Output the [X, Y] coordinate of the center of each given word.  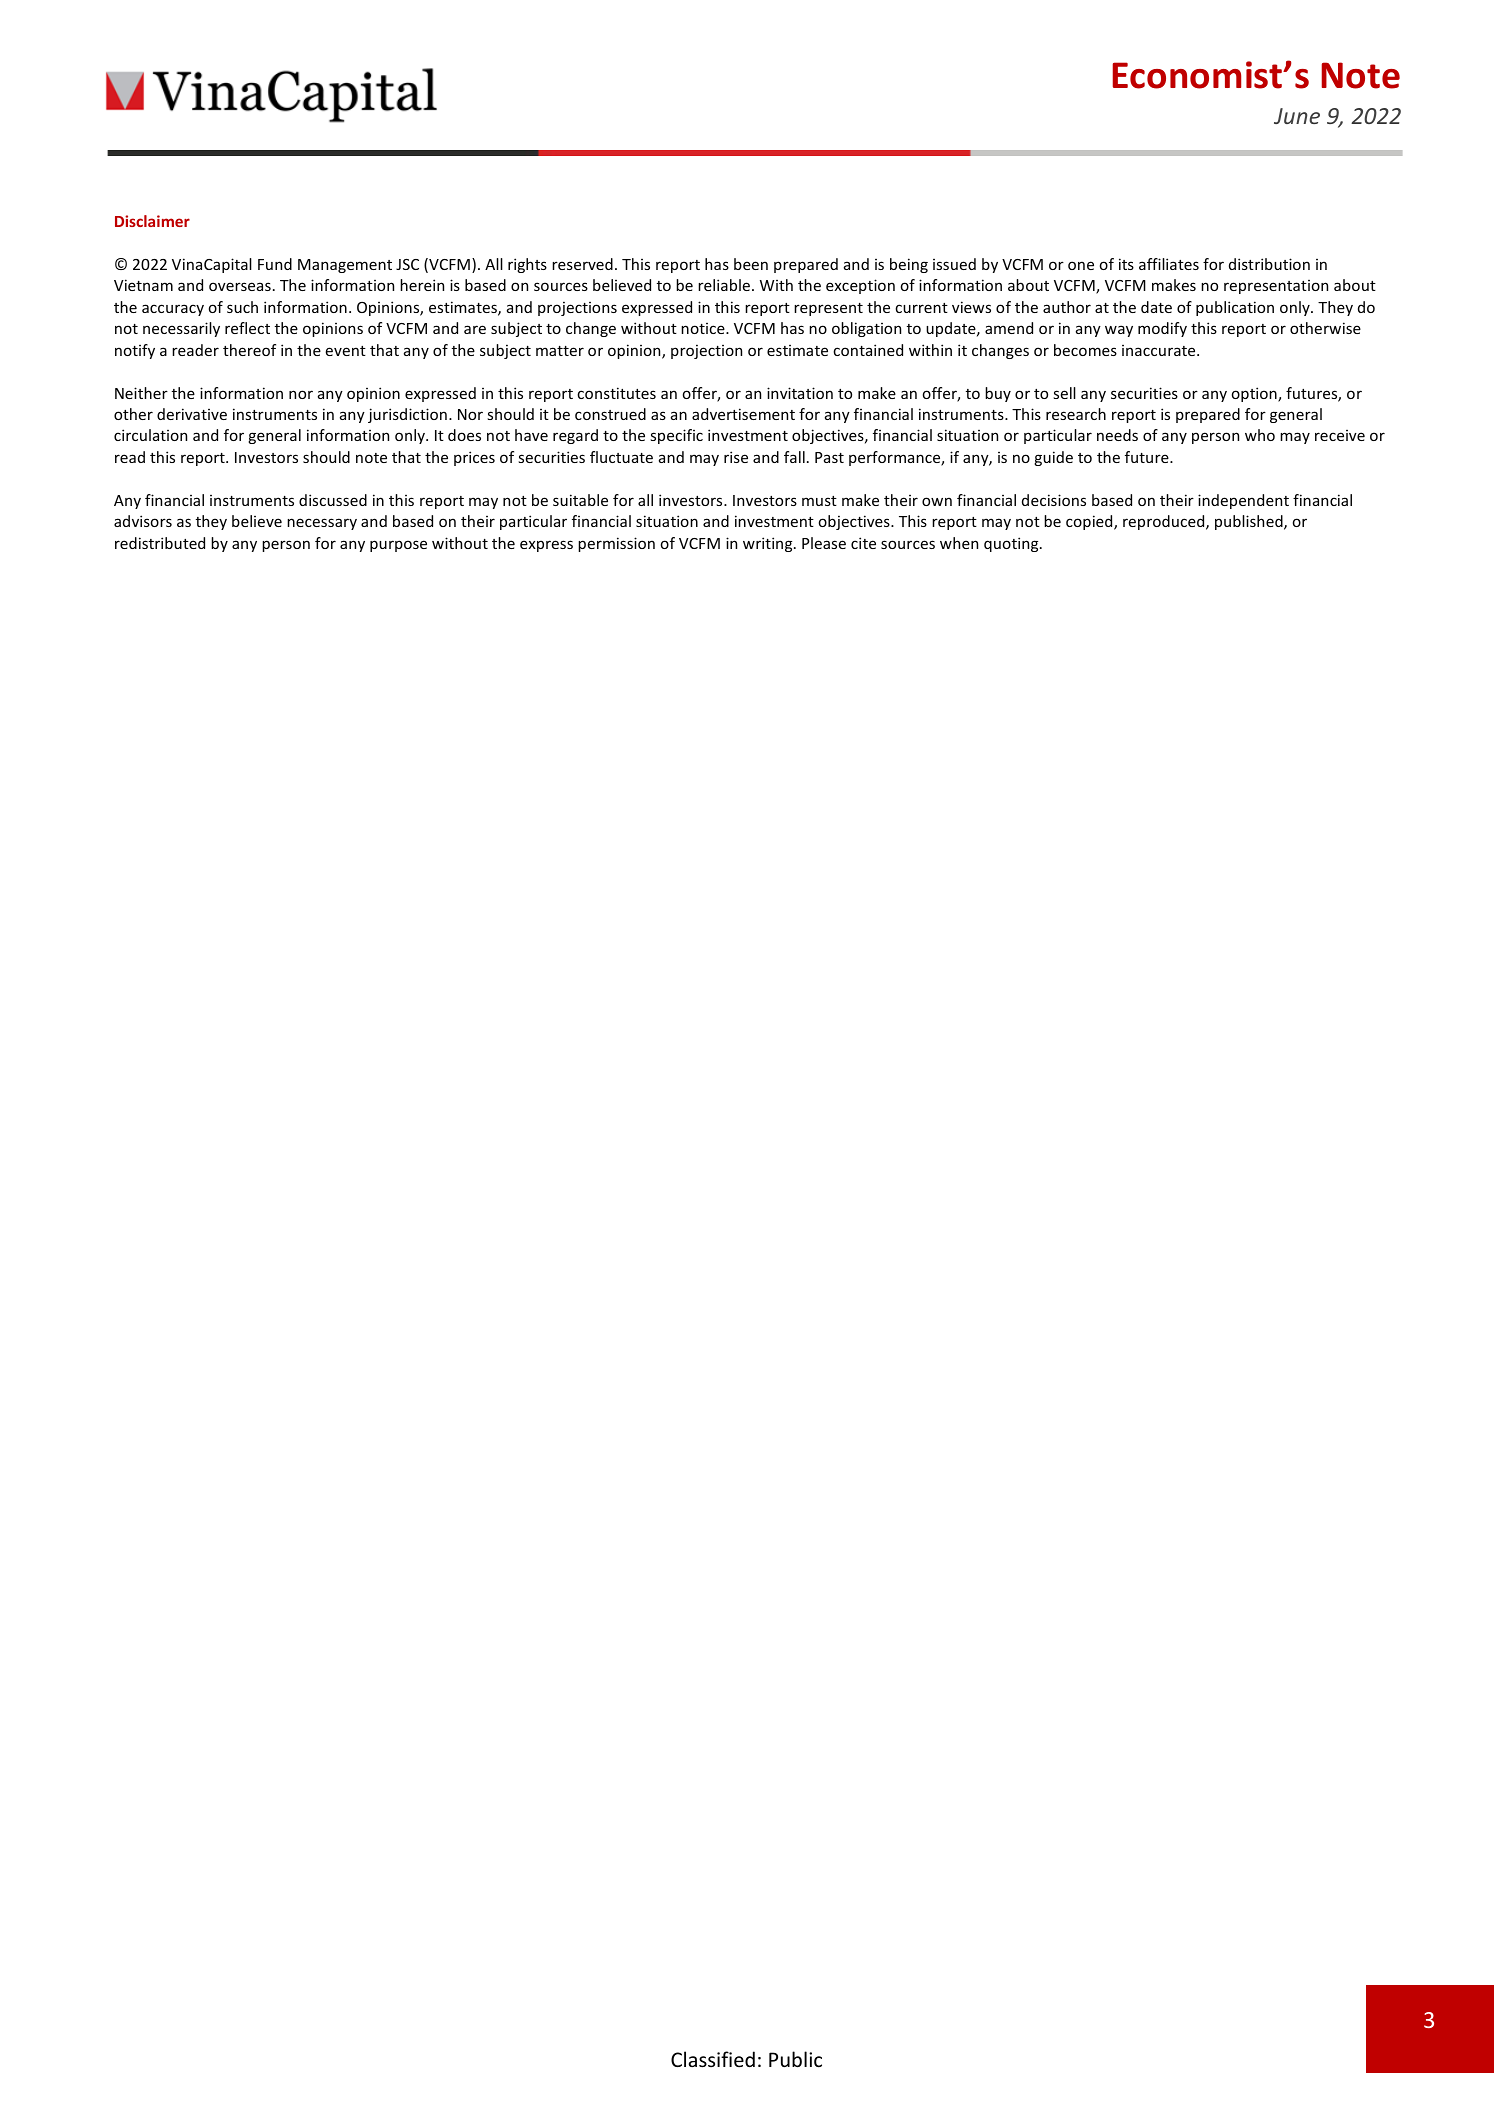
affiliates [1169, 264]
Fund [275, 264]
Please [824, 543]
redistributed [160, 543]
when [959, 543]
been [751, 264]
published [1250, 522]
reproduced [1165, 522]
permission [616, 544]
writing [769, 544]
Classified [713, 2059]
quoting [1012, 544]
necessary [322, 524]
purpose [398, 546]
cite [863, 543]
